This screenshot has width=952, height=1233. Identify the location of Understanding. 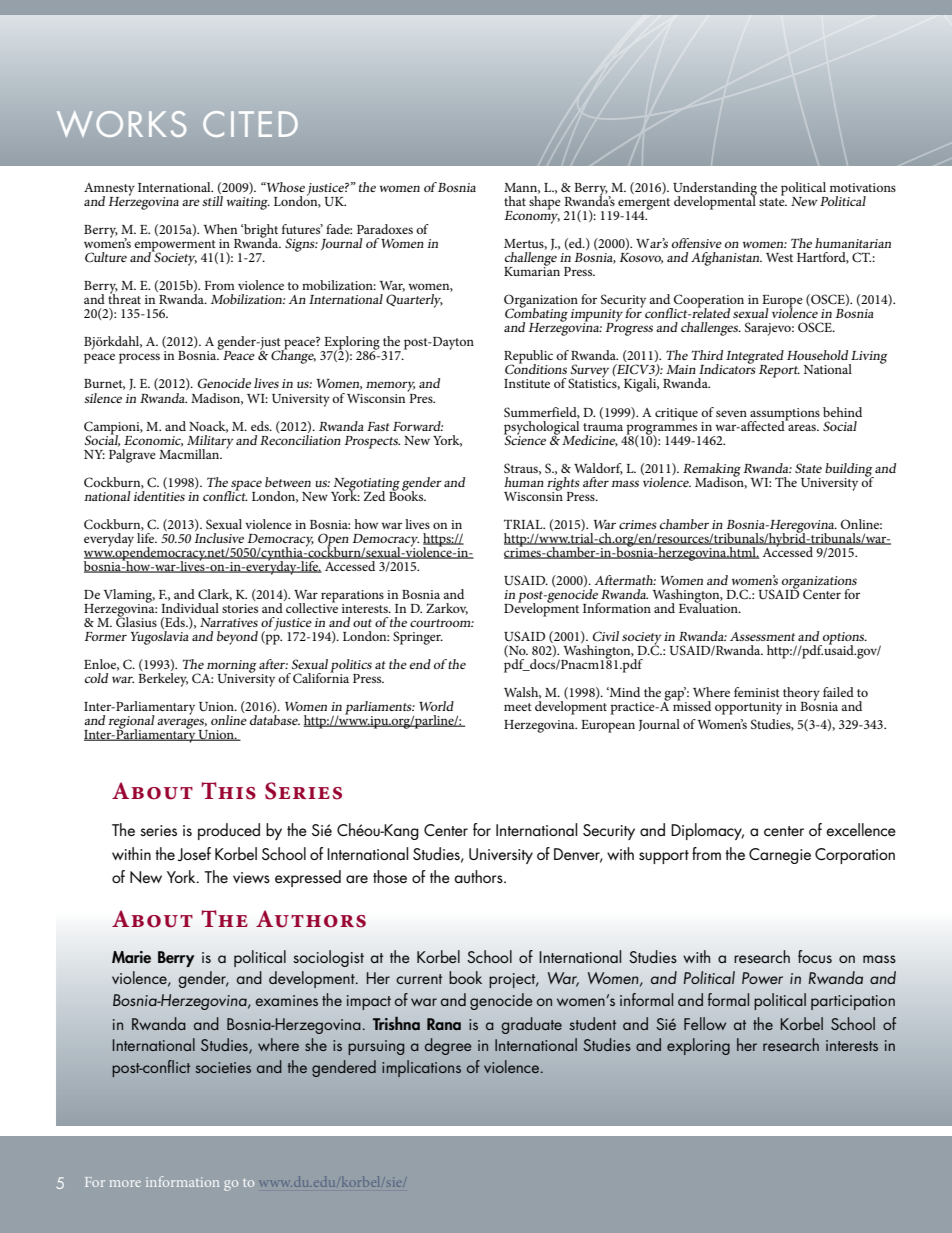
(715, 190).
